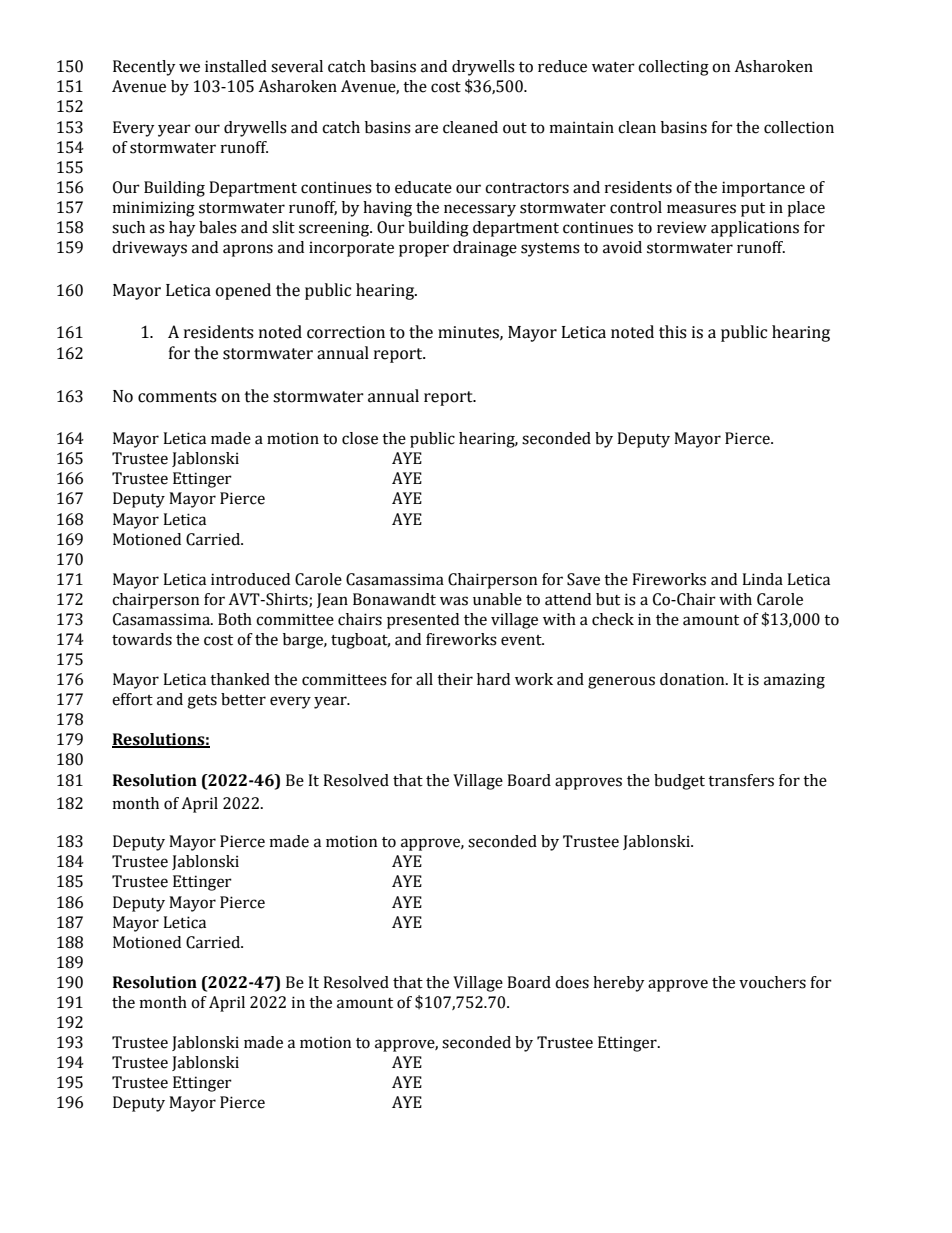 The width and height of the page is (952, 1233). What do you see at coordinates (485, 249) in the page?
I see `drainage` at bounding box center [485, 249].
